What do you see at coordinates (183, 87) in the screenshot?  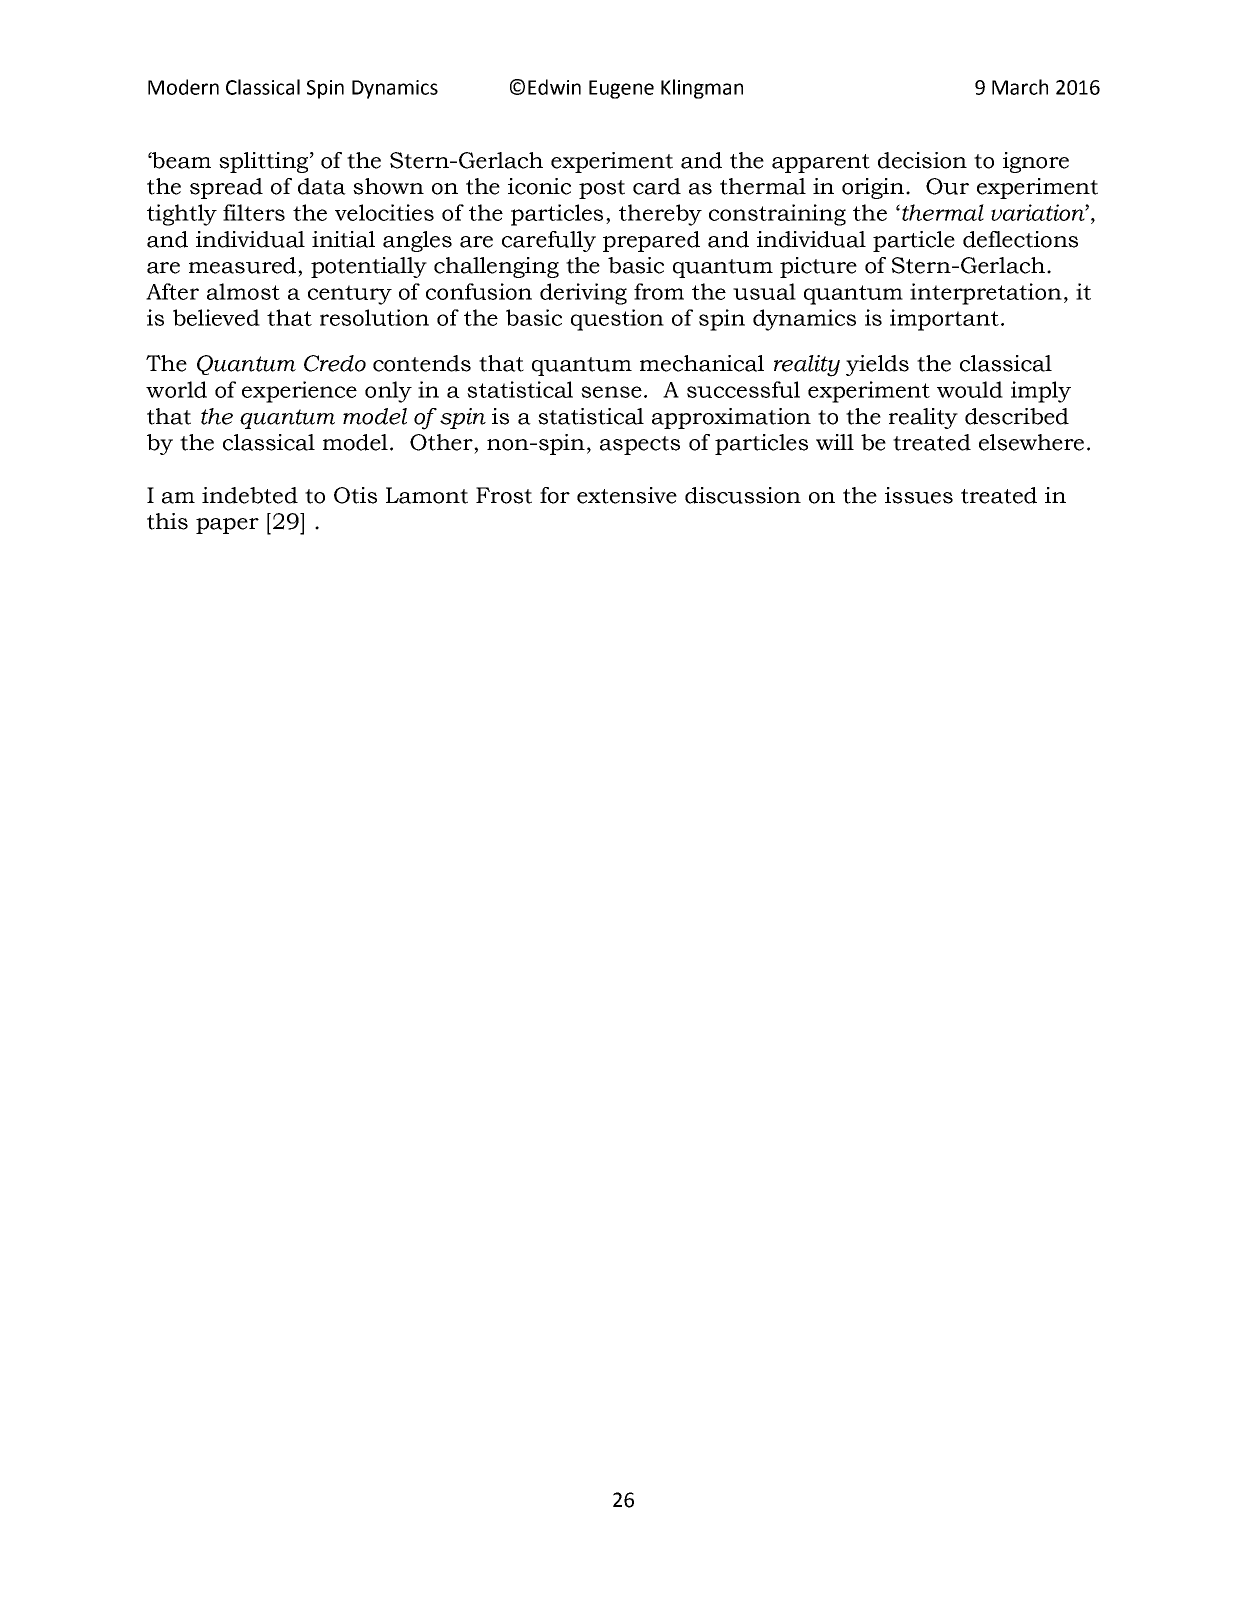 I see `Modern` at bounding box center [183, 87].
